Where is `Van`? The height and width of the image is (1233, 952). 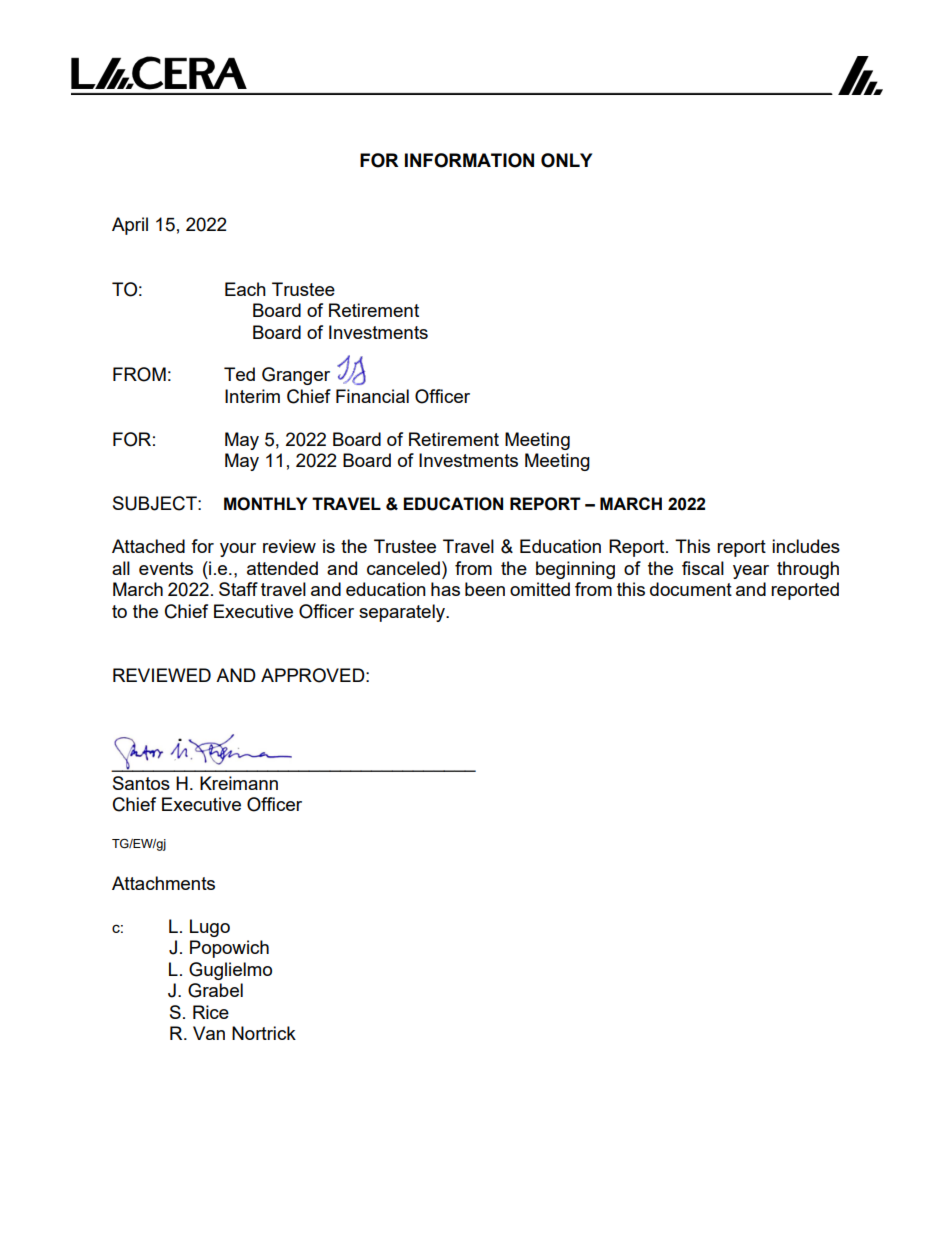 Van is located at coordinates (209, 1033).
